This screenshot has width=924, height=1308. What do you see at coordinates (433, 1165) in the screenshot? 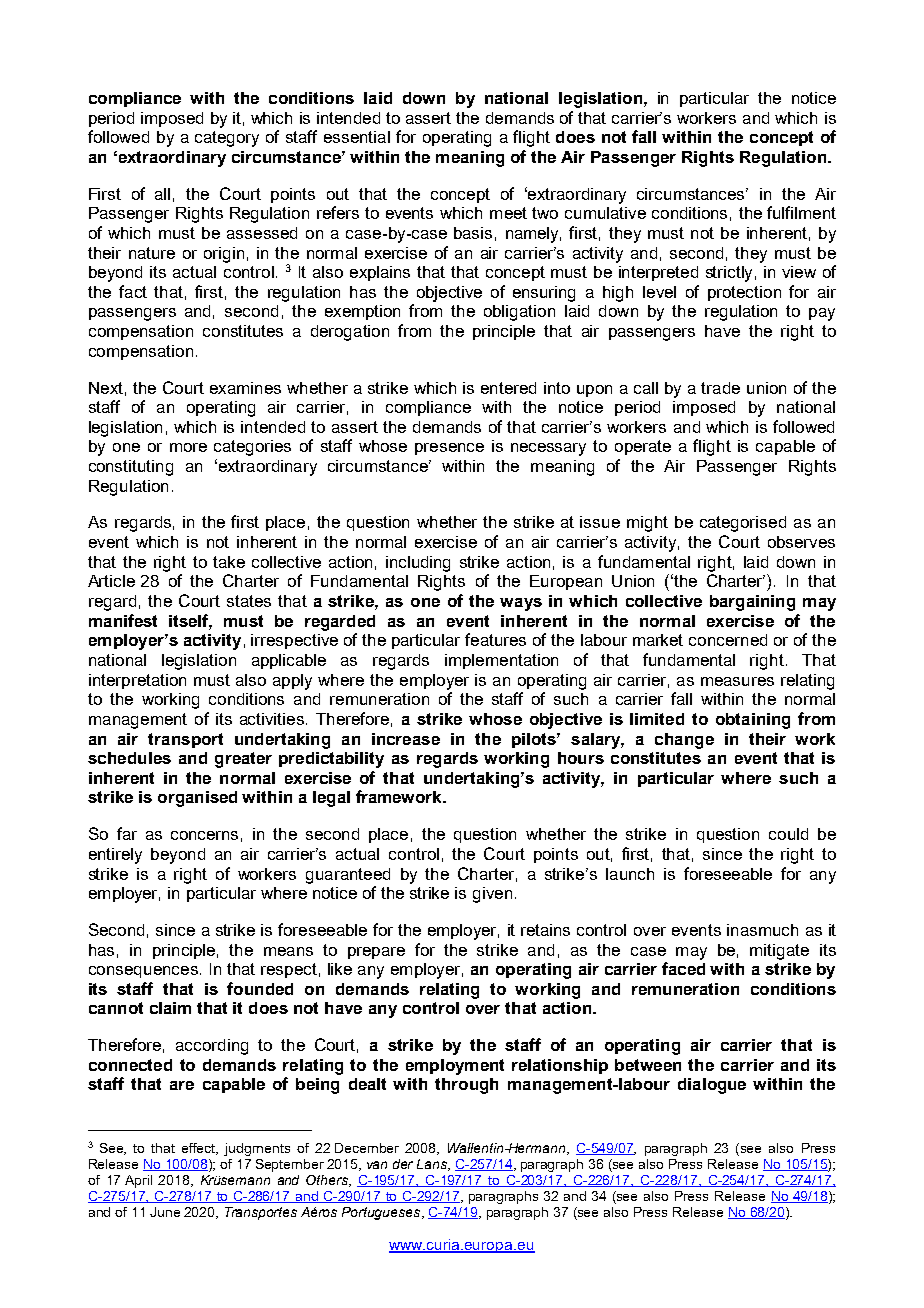
I see `Lans` at bounding box center [433, 1165].
